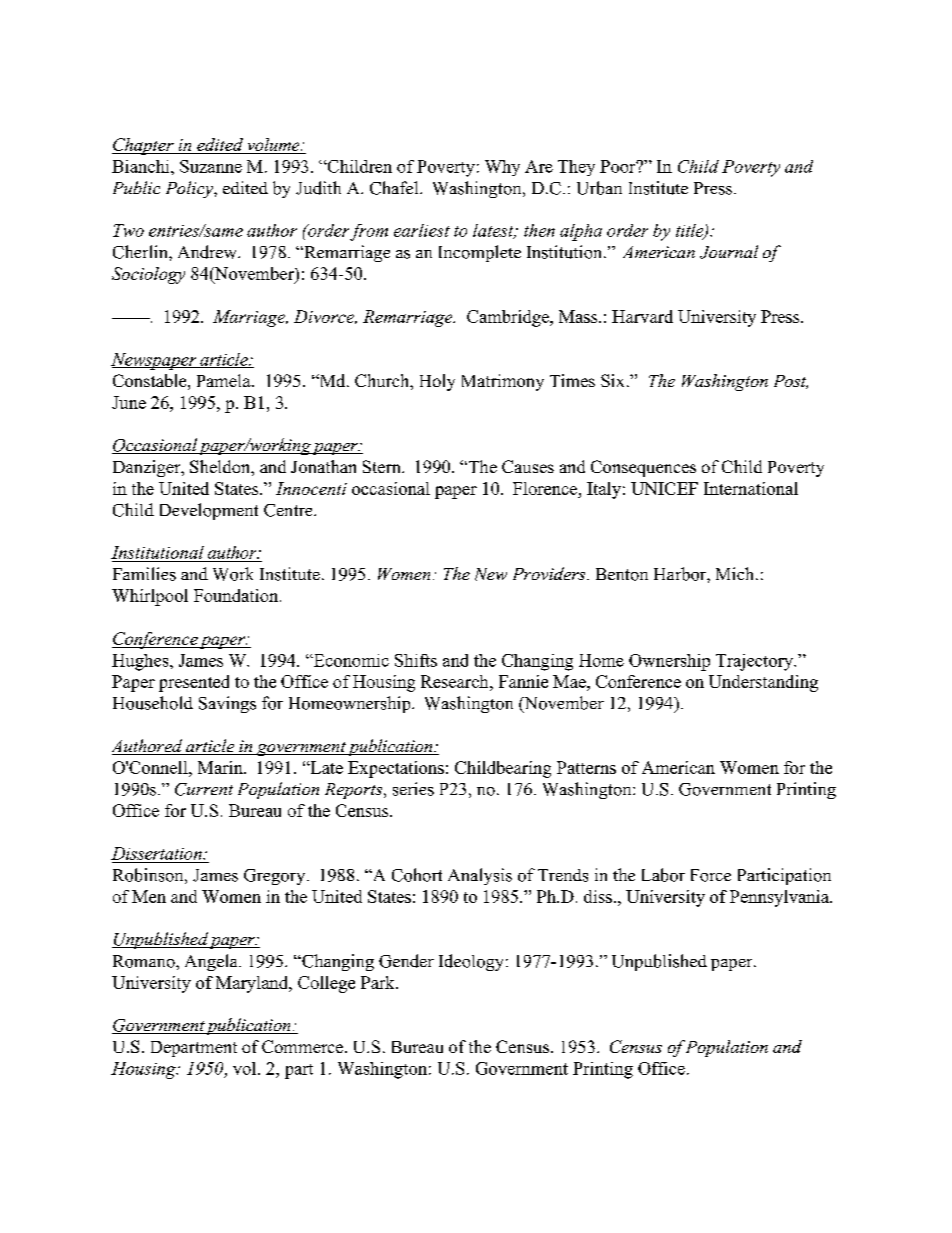 This screenshot has height=1233, width=952. I want to click on Suzanne, so click(211, 166).
